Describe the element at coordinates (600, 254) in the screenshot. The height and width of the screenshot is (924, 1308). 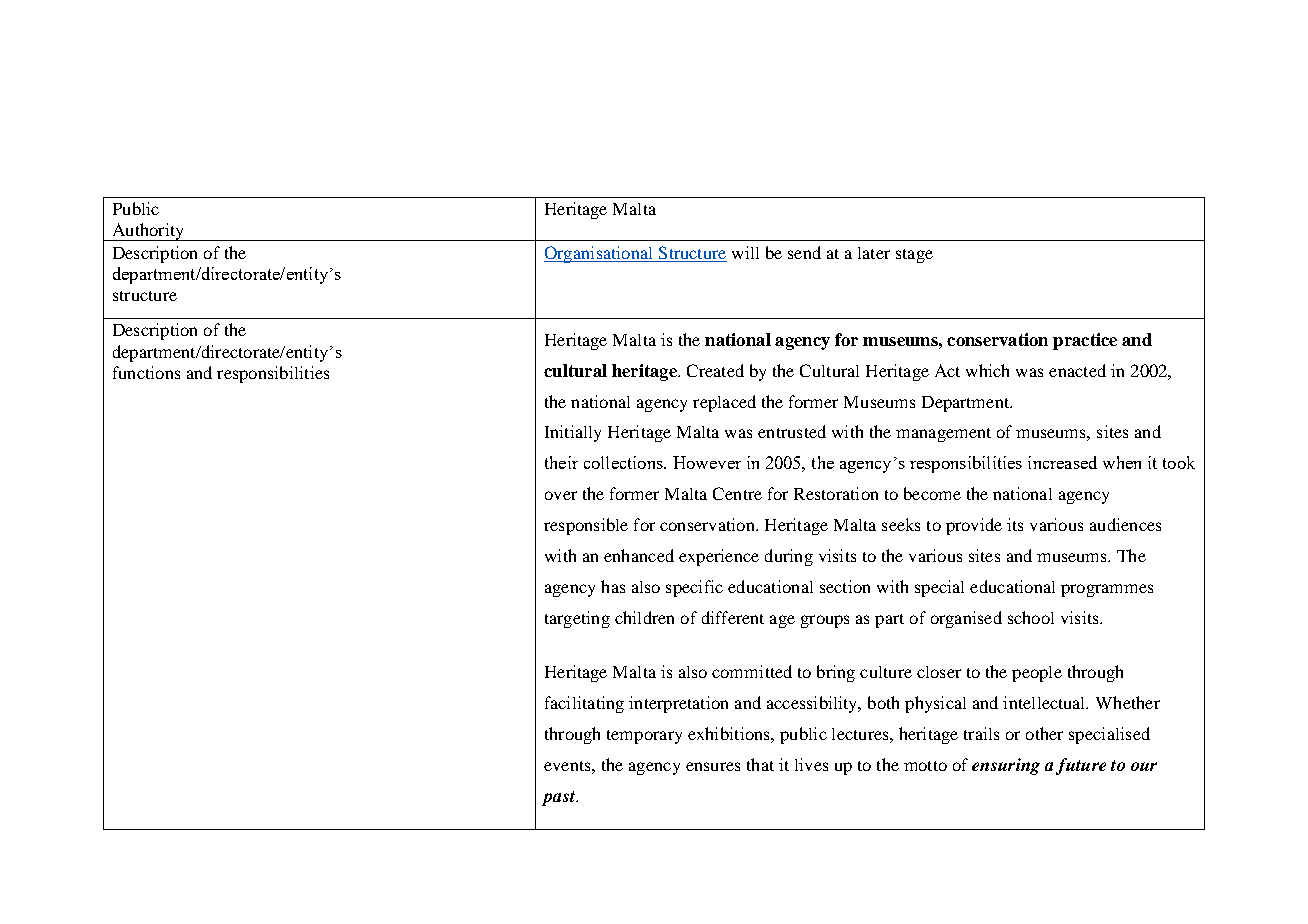
I see `Organisational` at that location.
